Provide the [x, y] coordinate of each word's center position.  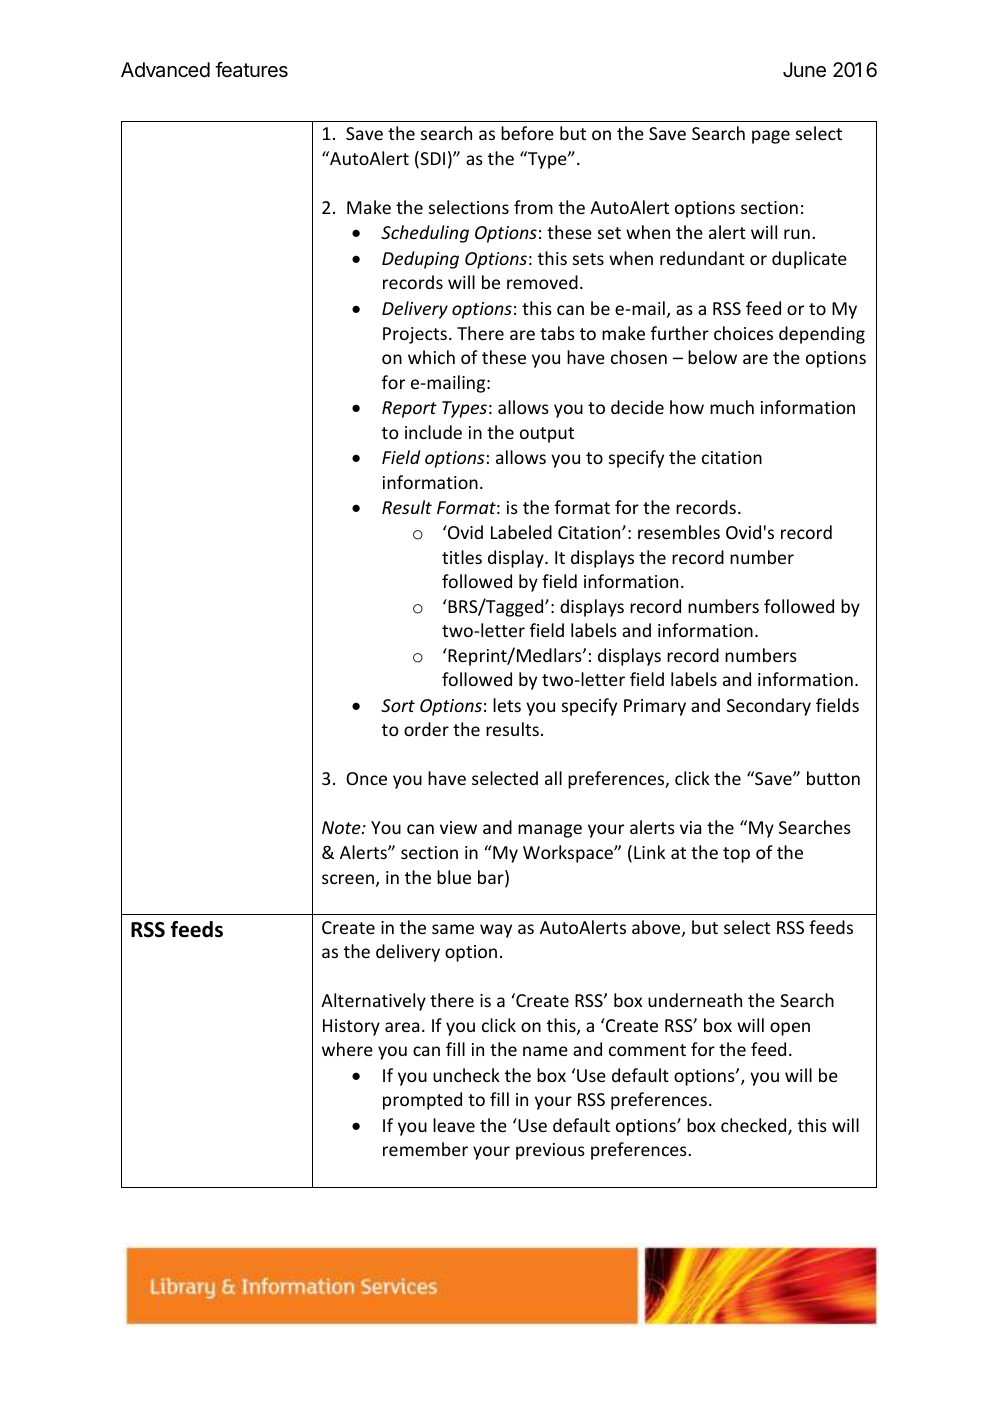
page [771, 137]
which [431, 357]
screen [348, 879]
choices [743, 333]
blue [454, 877]
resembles [679, 532]
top [736, 855]
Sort [398, 705]
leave [454, 1125]
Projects [415, 335]
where [347, 1049]
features [251, 69]
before [527, 133]
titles [462, 557]
